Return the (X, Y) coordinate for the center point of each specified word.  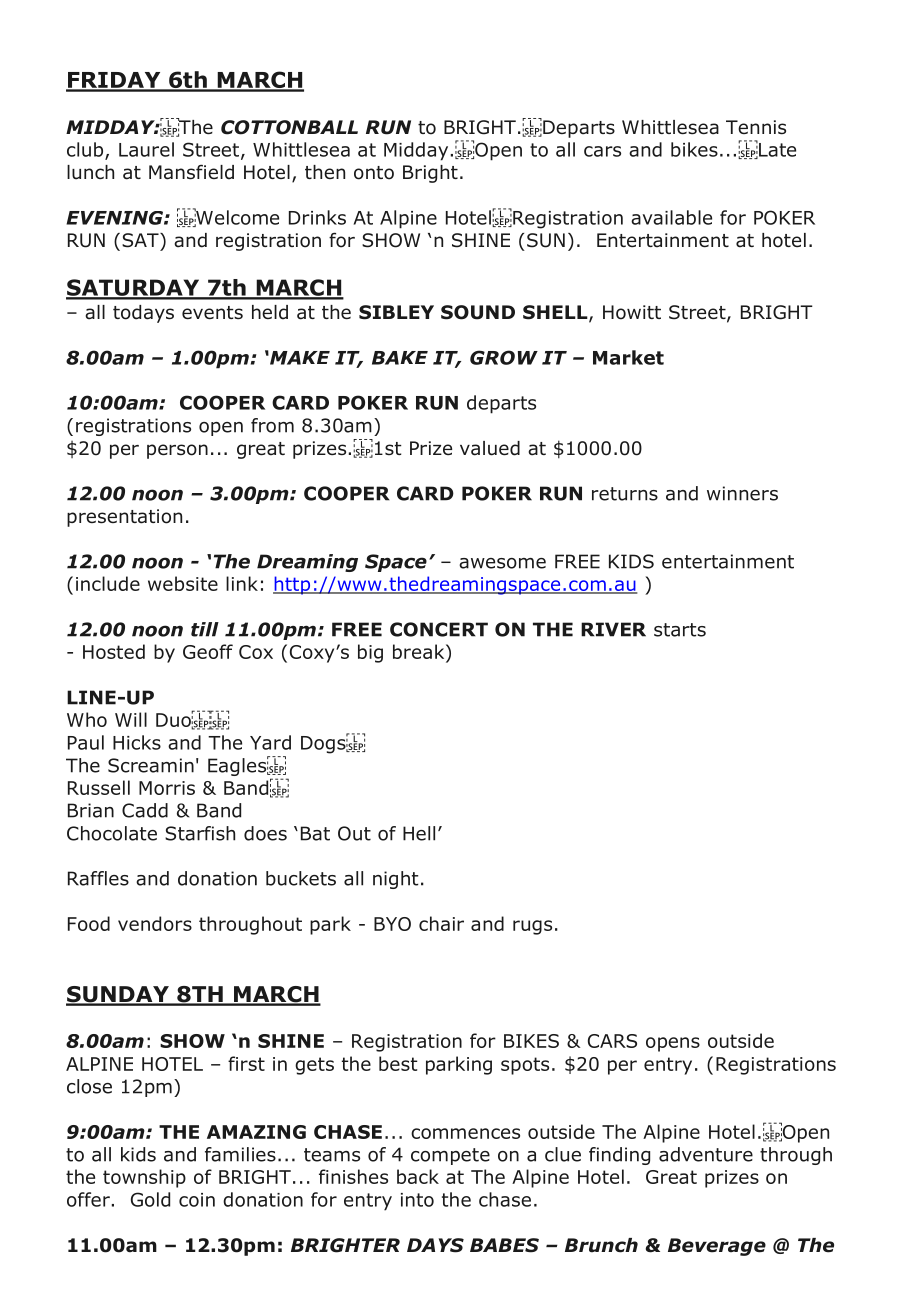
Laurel (146, 149)
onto (374, 173)
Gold (150, 1199)
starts (680, 630)
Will (131, 719)
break (420, 653)
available (671, 217)
